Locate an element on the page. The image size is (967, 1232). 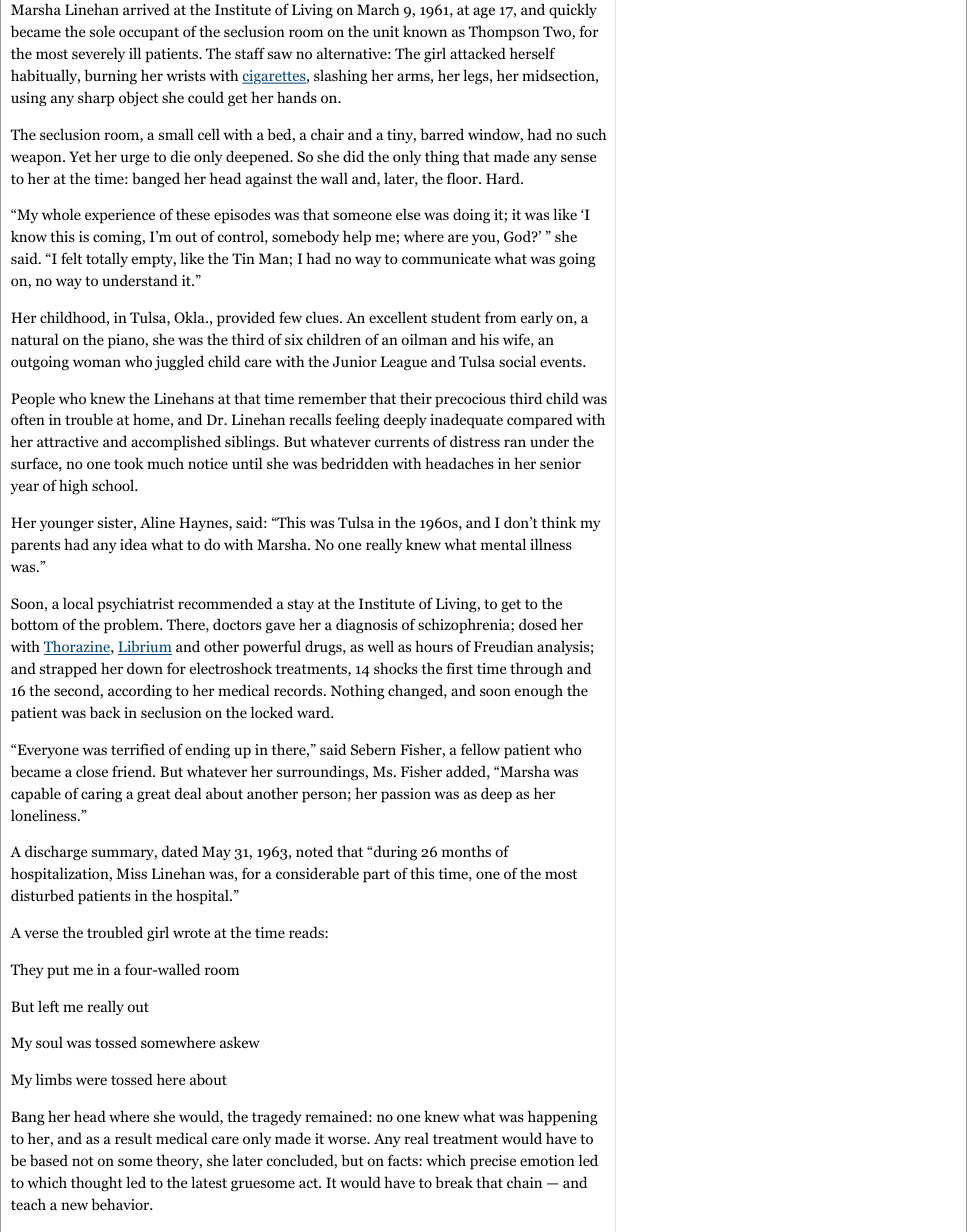
severely is located at coordinates (98, 54).
